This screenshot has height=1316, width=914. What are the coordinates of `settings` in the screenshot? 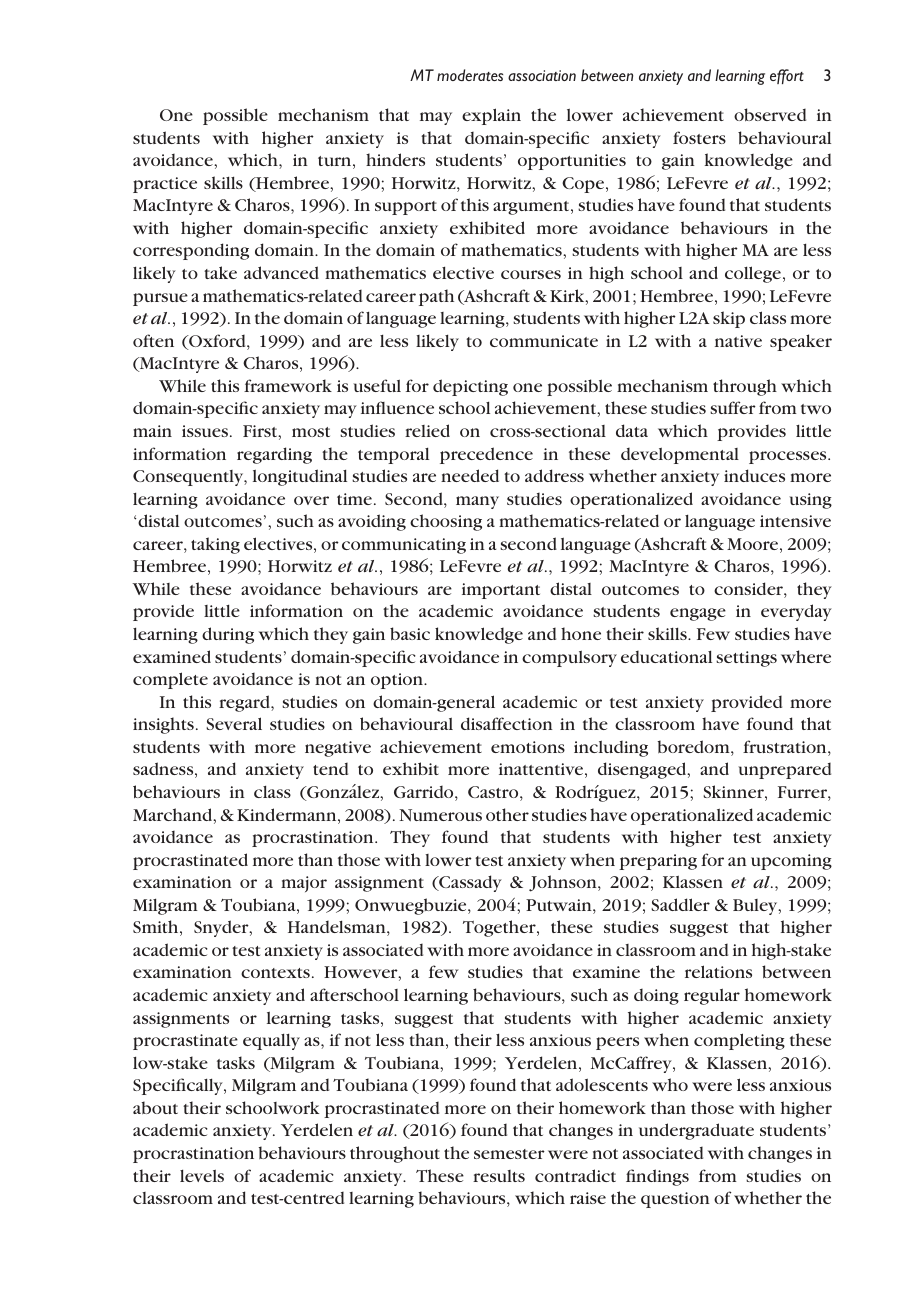 It's located at (746, 659).
